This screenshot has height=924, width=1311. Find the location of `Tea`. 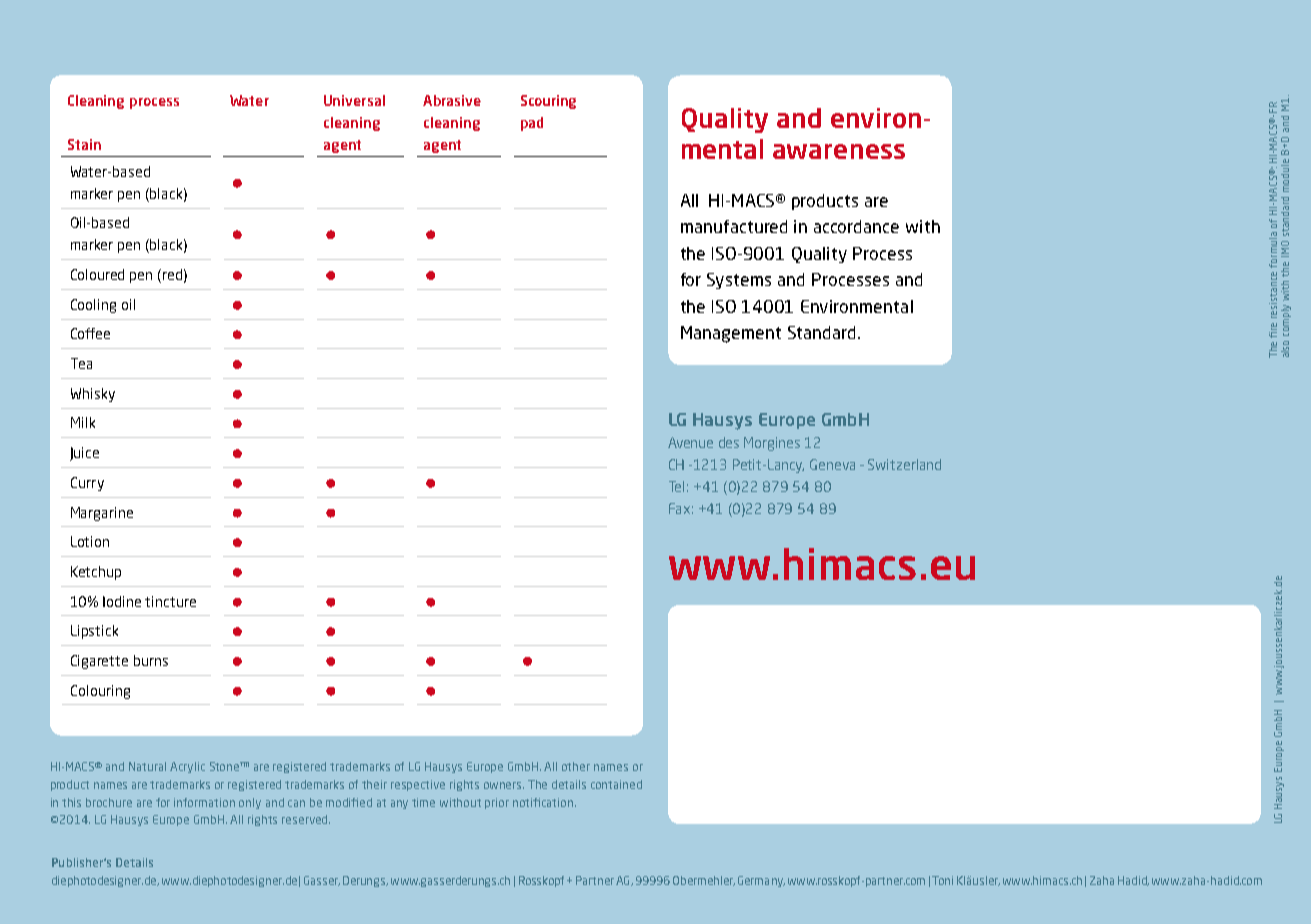

Tea is located at coordinates (81, 363).
